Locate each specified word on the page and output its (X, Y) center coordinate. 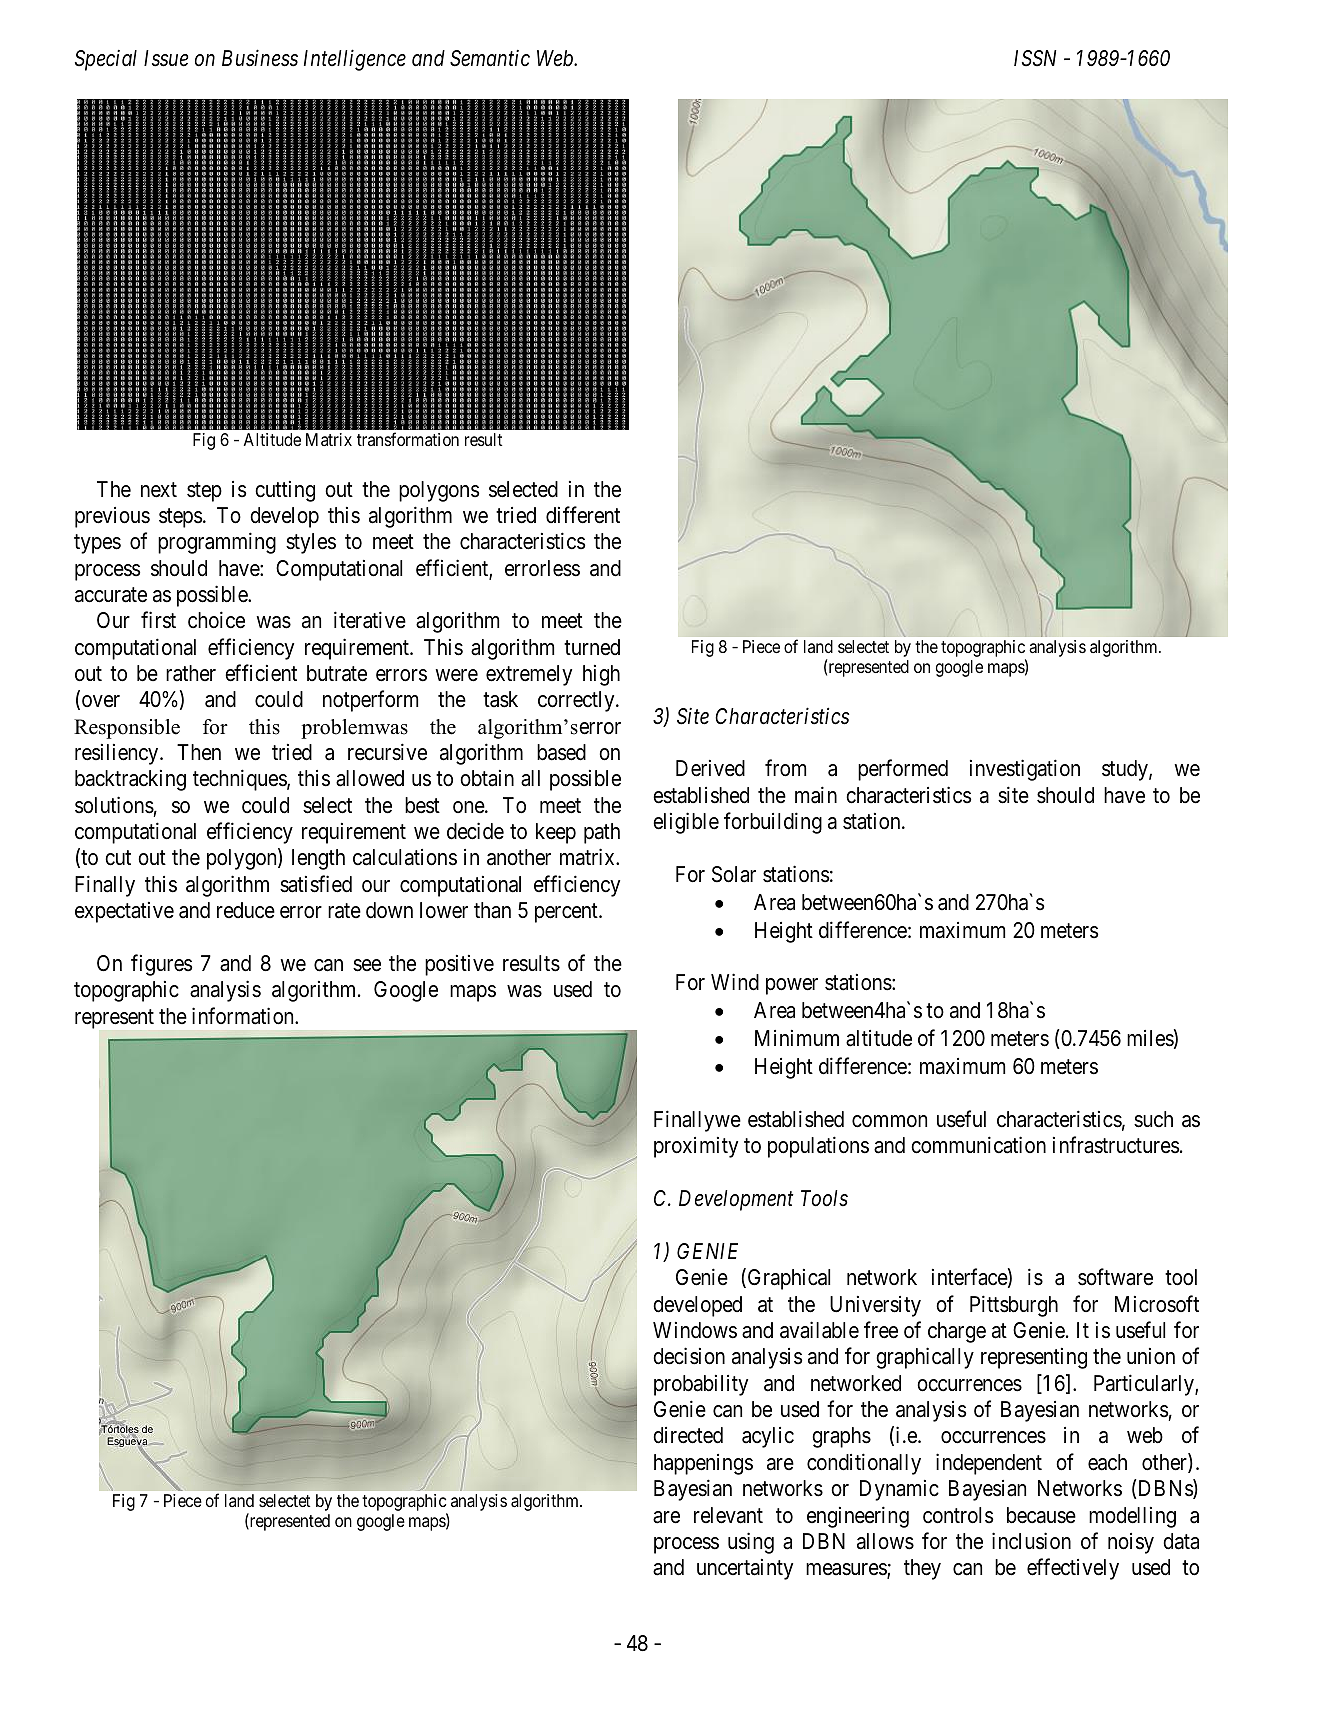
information (244, 1016)
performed (903, 770)
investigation (1025, 770)
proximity (696, 1147)
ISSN (1035, 58)
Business (260, 58)
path (602, 833)
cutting (285, 491)
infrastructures (1116, 1145)
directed (688, 1435)
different (583, 515)
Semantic (490, 58)
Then (199, 752)
